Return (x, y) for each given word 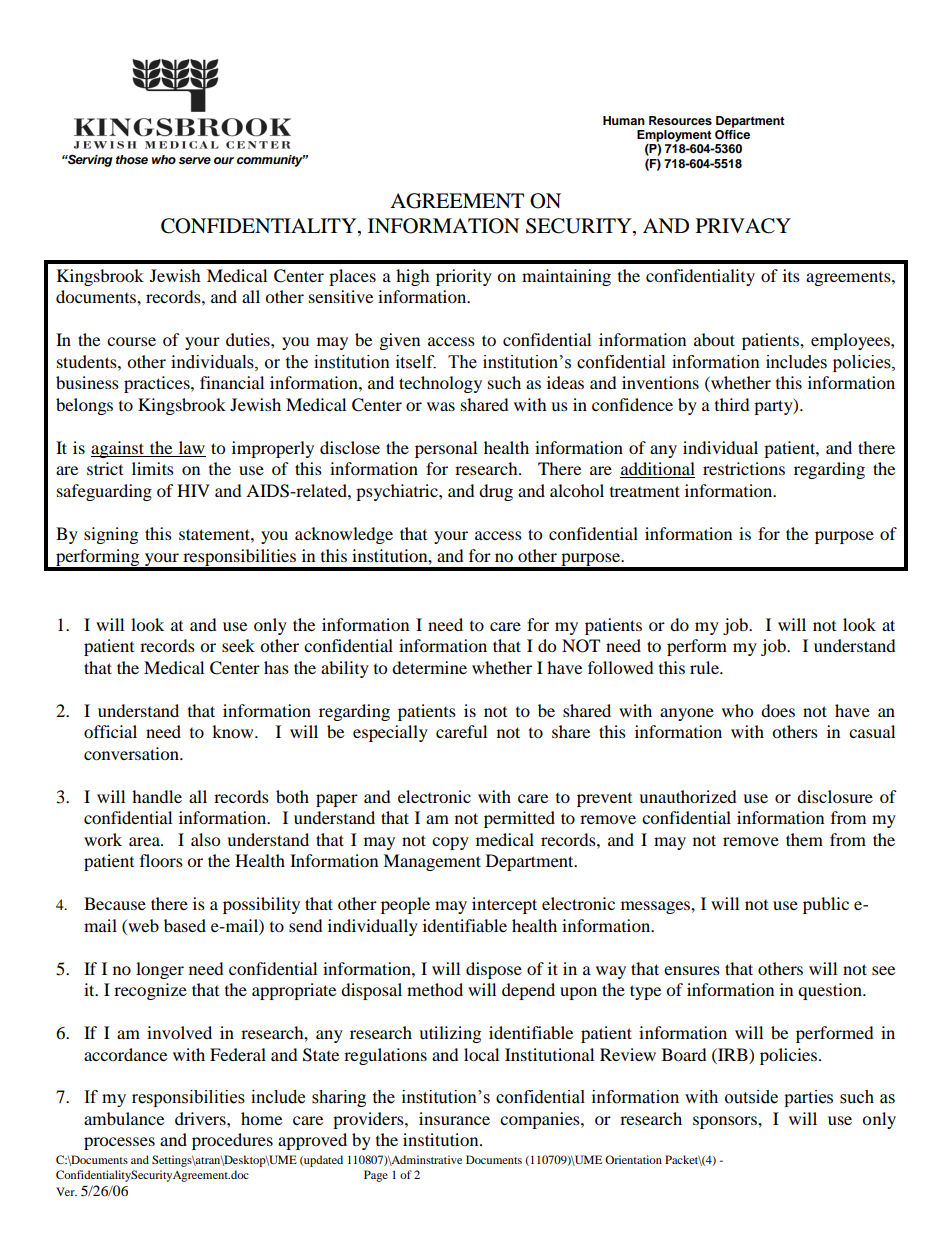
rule (705, 667)
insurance (454, 1118)
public (826, 905)
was (441, 406)
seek (238, 645)
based (185, 925)
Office (732, 133)
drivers (201, 1118)
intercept (504, 905)
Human (624, 120)
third (732, 404)
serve (195, 160)
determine (429, 667)
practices (158, 384)
